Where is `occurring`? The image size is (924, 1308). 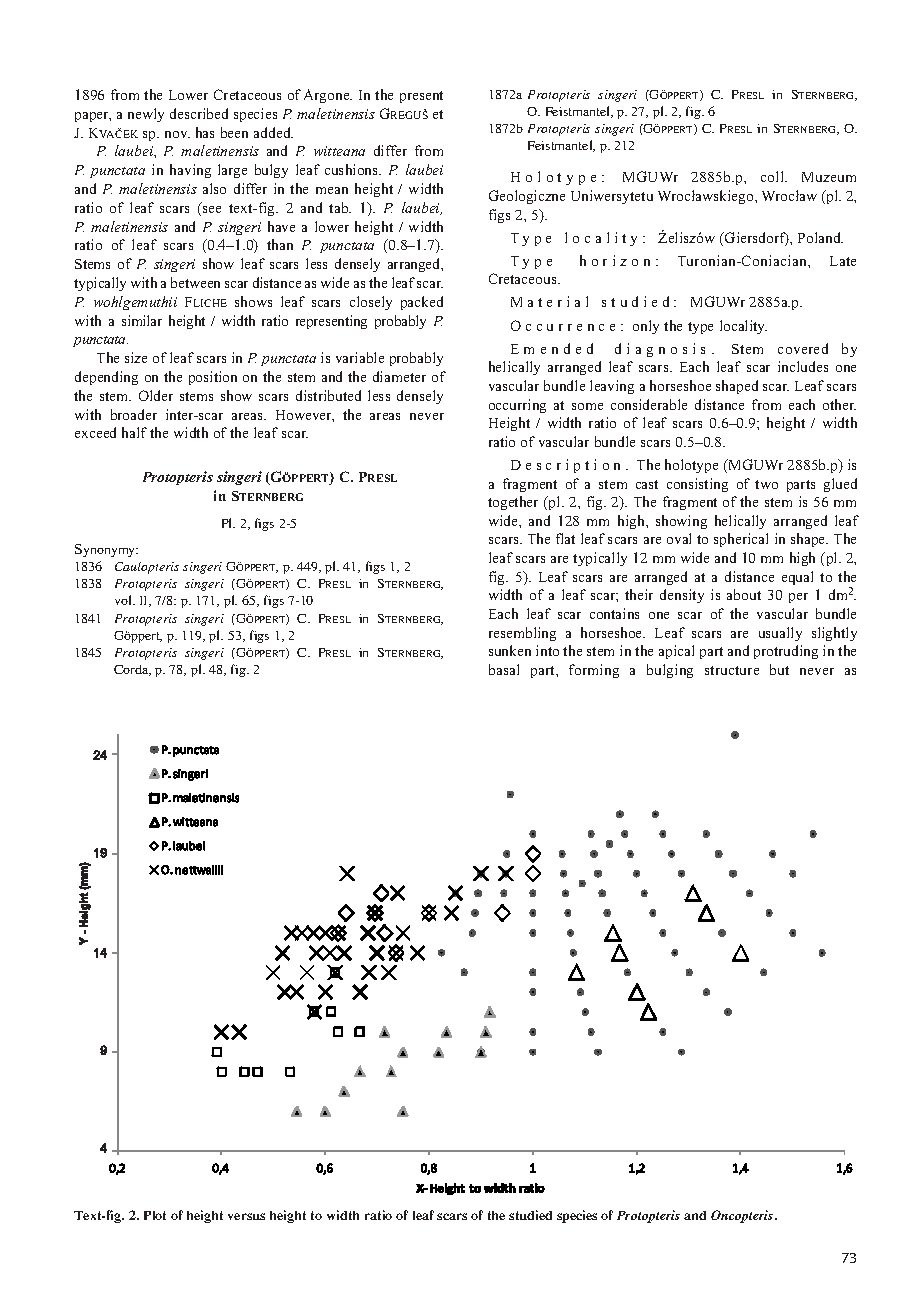 occurring is located at coordinates (517, 406).
